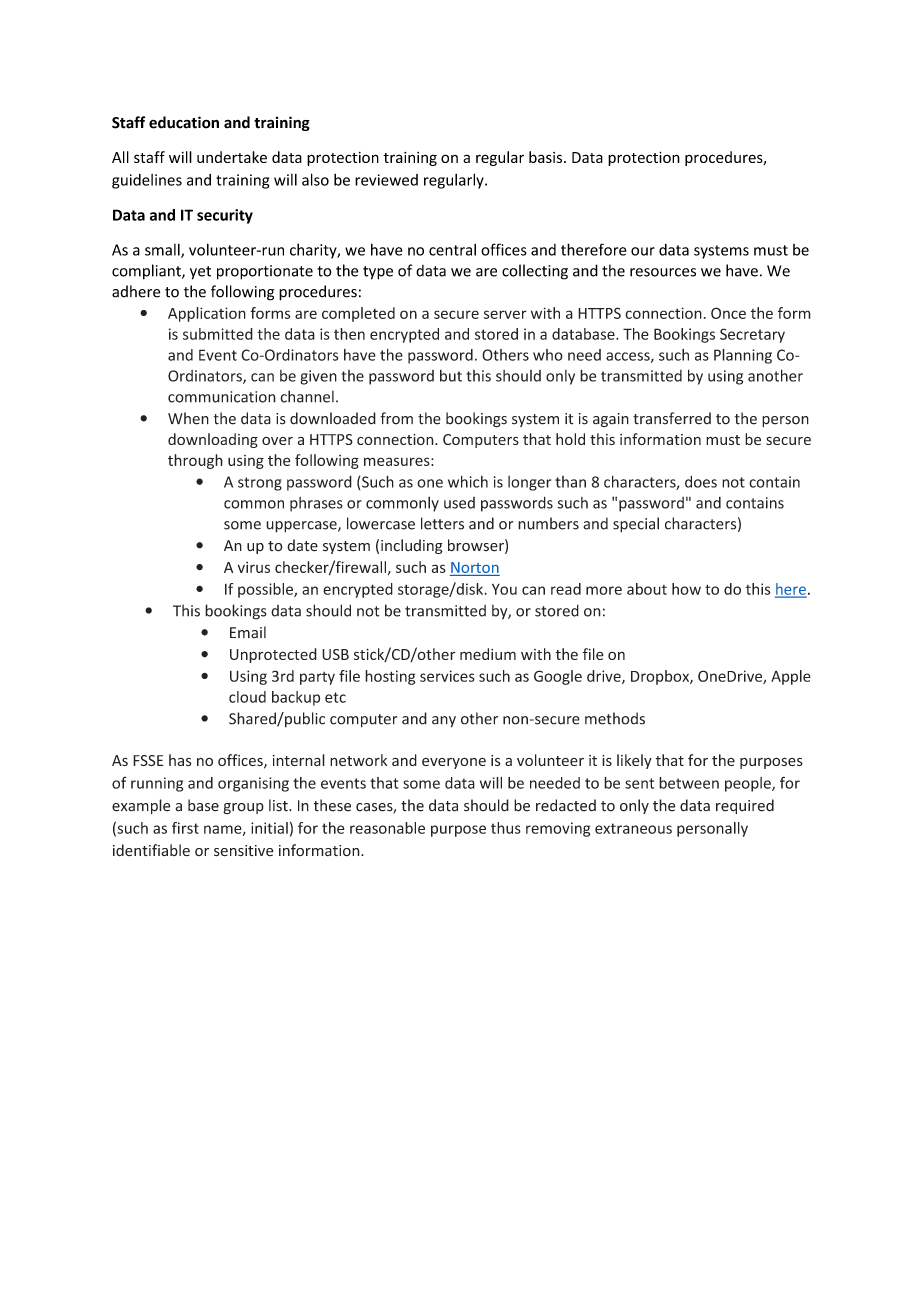 This document has height=1308, width=924. I want to click on basis, so click(547, 157).
